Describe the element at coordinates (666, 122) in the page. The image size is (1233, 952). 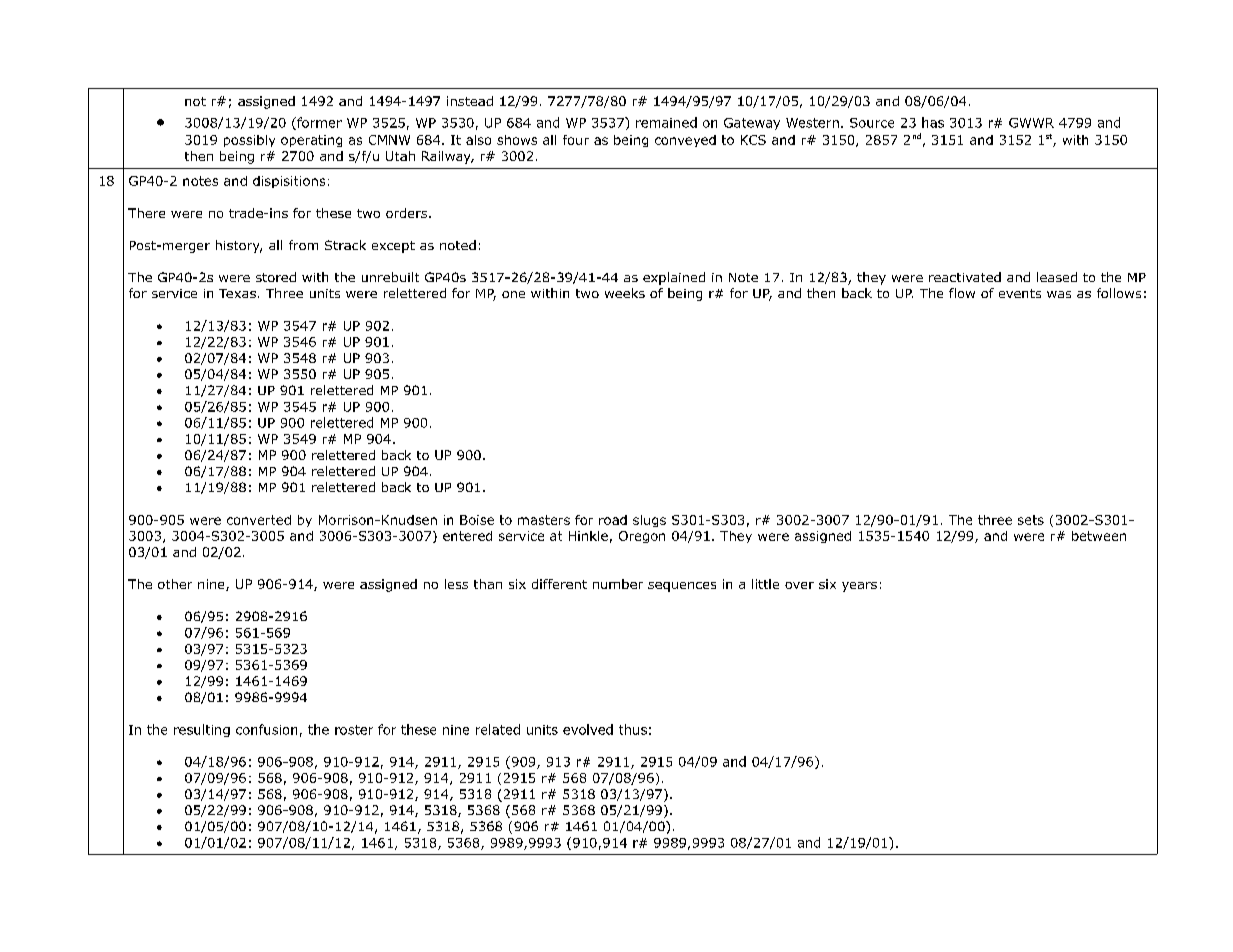
I see `remained` at that location.
